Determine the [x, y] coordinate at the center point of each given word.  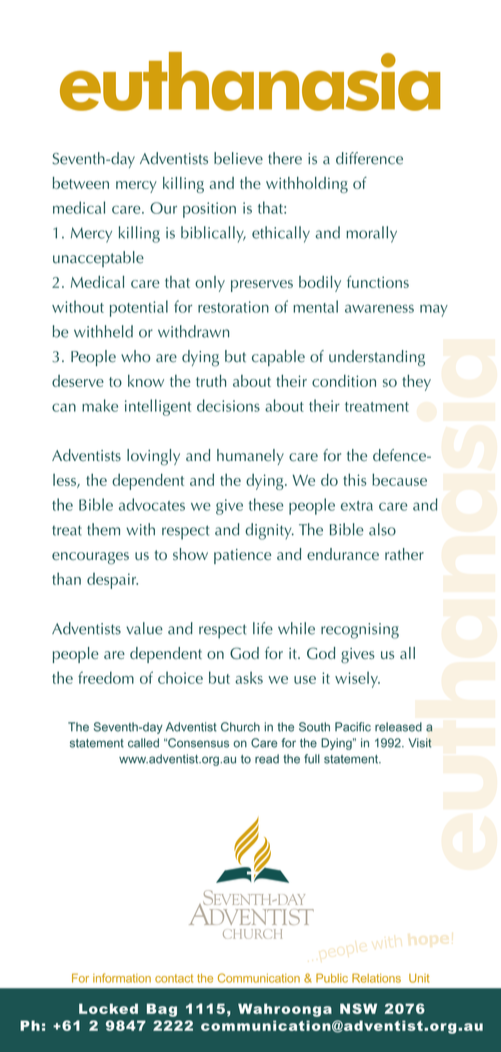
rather [404, 554]
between [81, 183]
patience [242, 556]
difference [369, 158]
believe [238, 158]
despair [112, 581]
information [122, 978]
